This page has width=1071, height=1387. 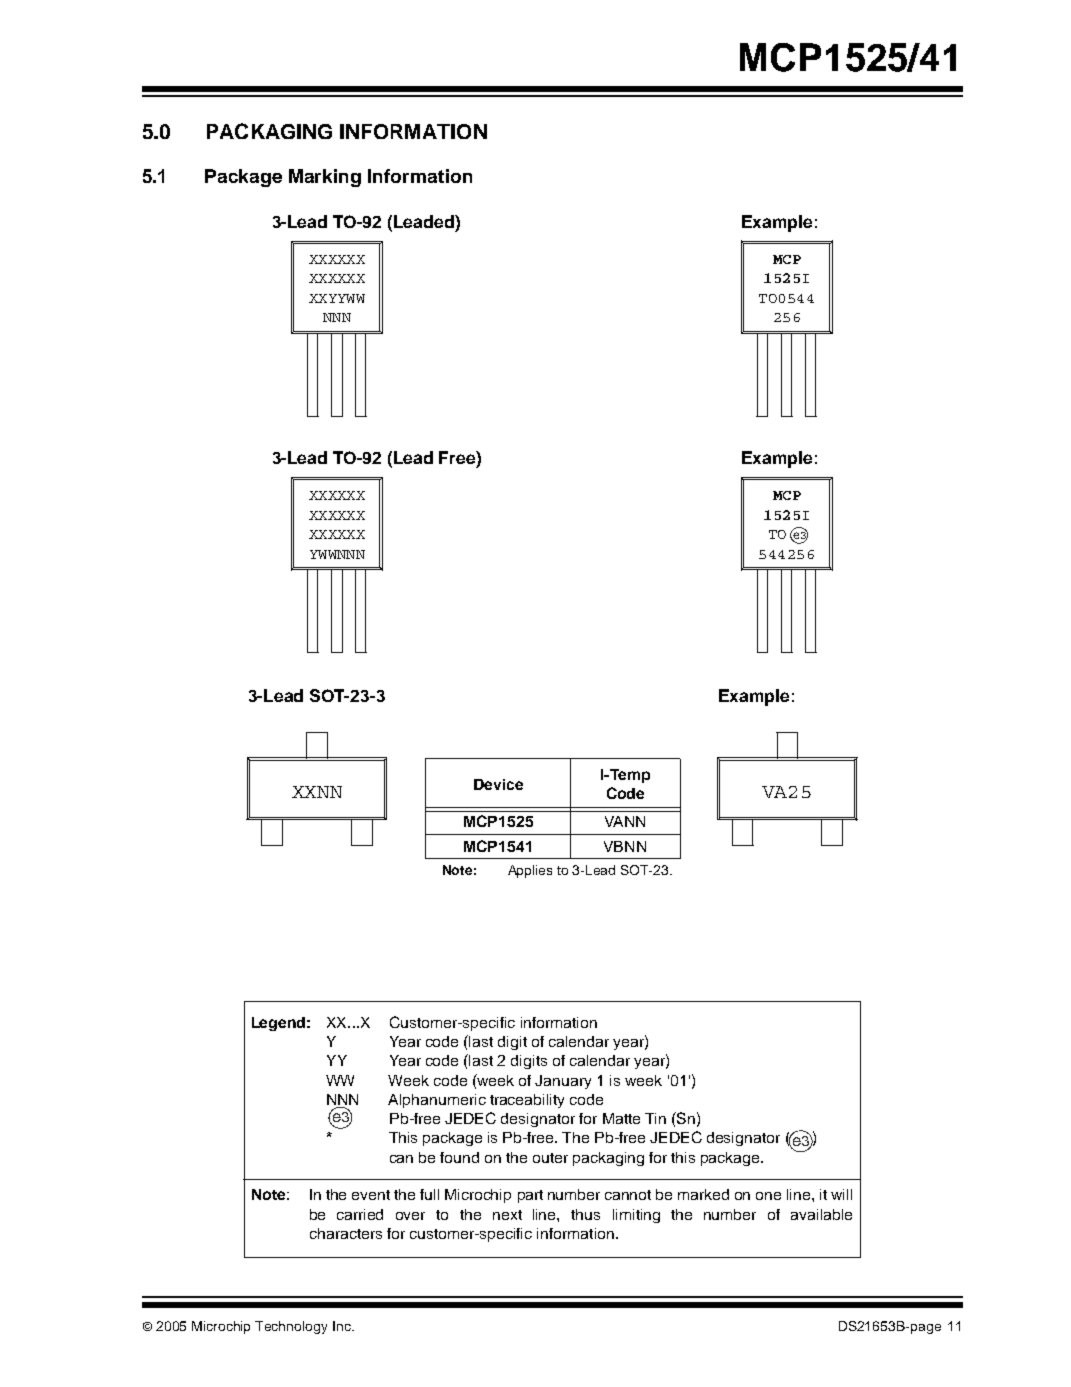 I want to click on Applies, so click(x=530, y=871).
